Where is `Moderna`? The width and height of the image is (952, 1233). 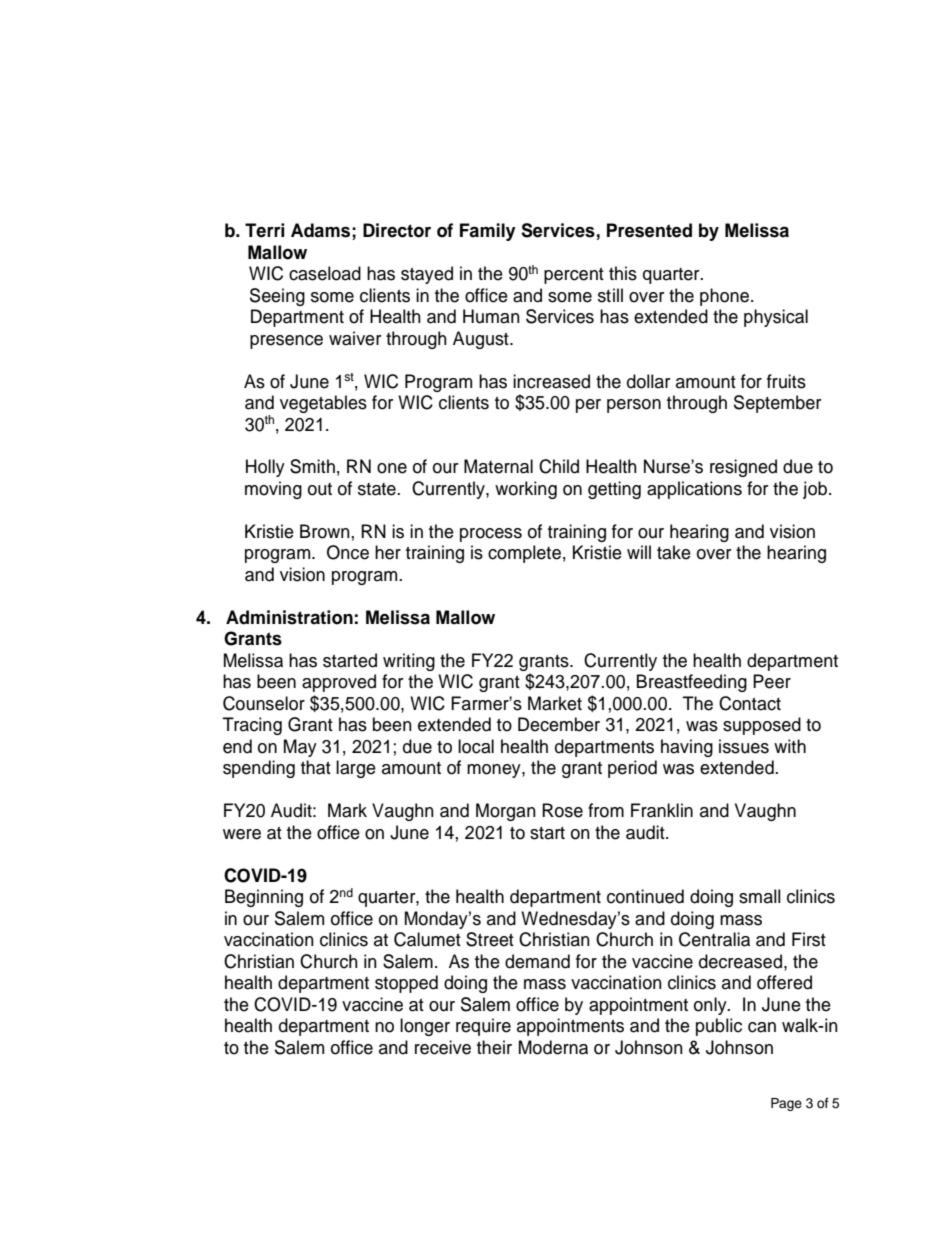
Moderna is located at coordinates (553, 1047).
